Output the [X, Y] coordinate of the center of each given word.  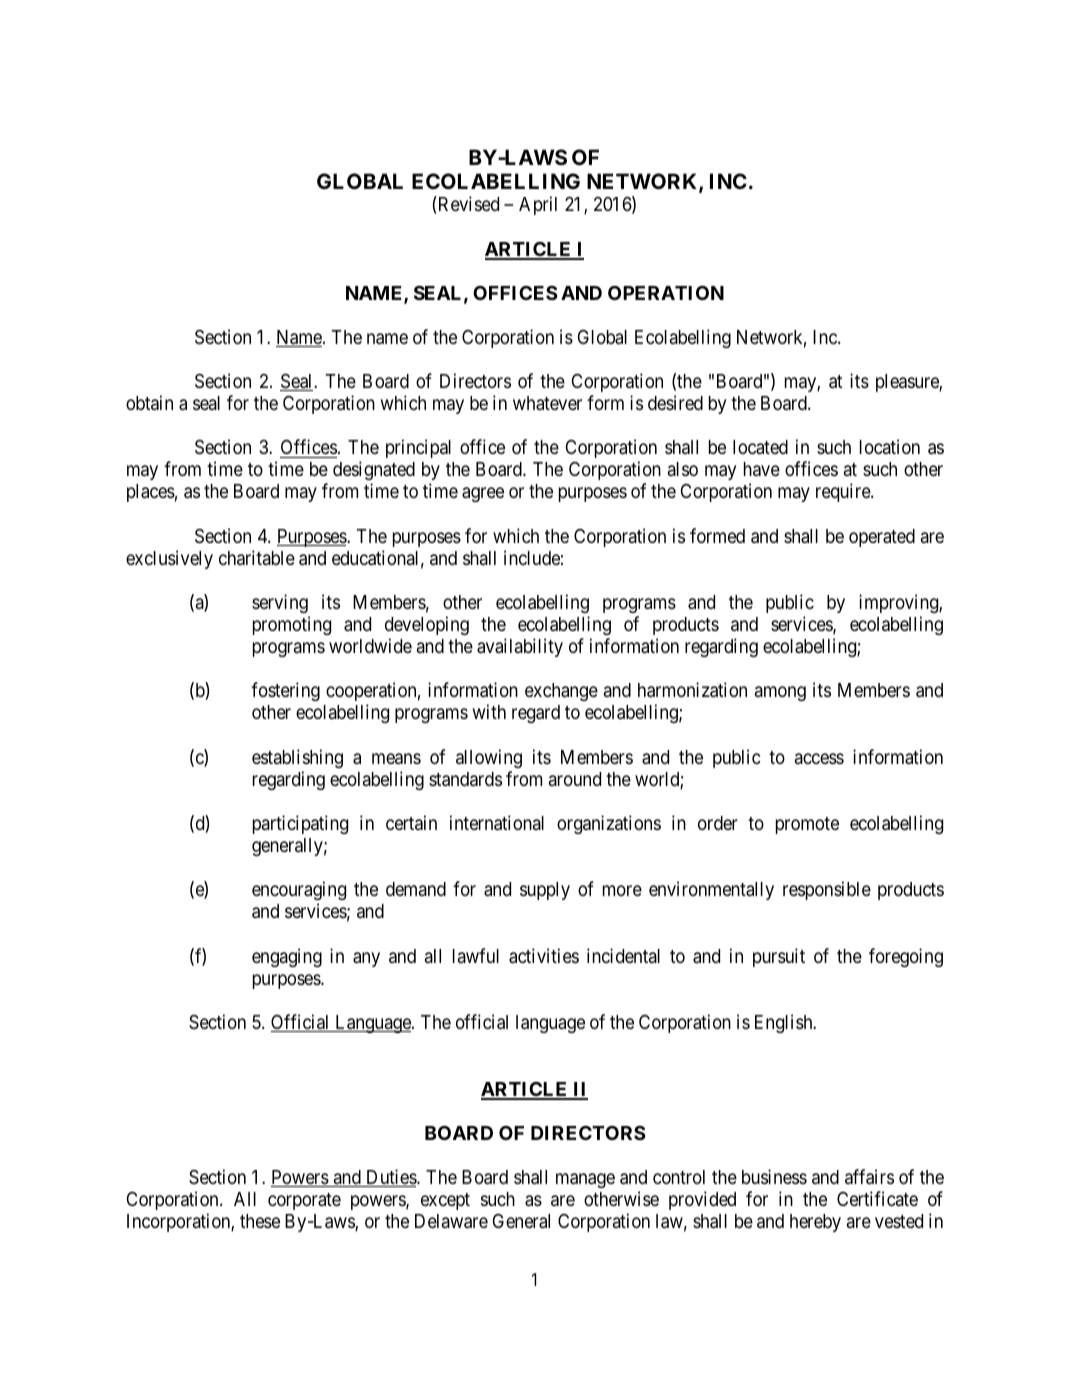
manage [585, 1180]
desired [675, 402]
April [538, 205]
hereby [815, 1223]
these [260, 1221]
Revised [467, 205]
